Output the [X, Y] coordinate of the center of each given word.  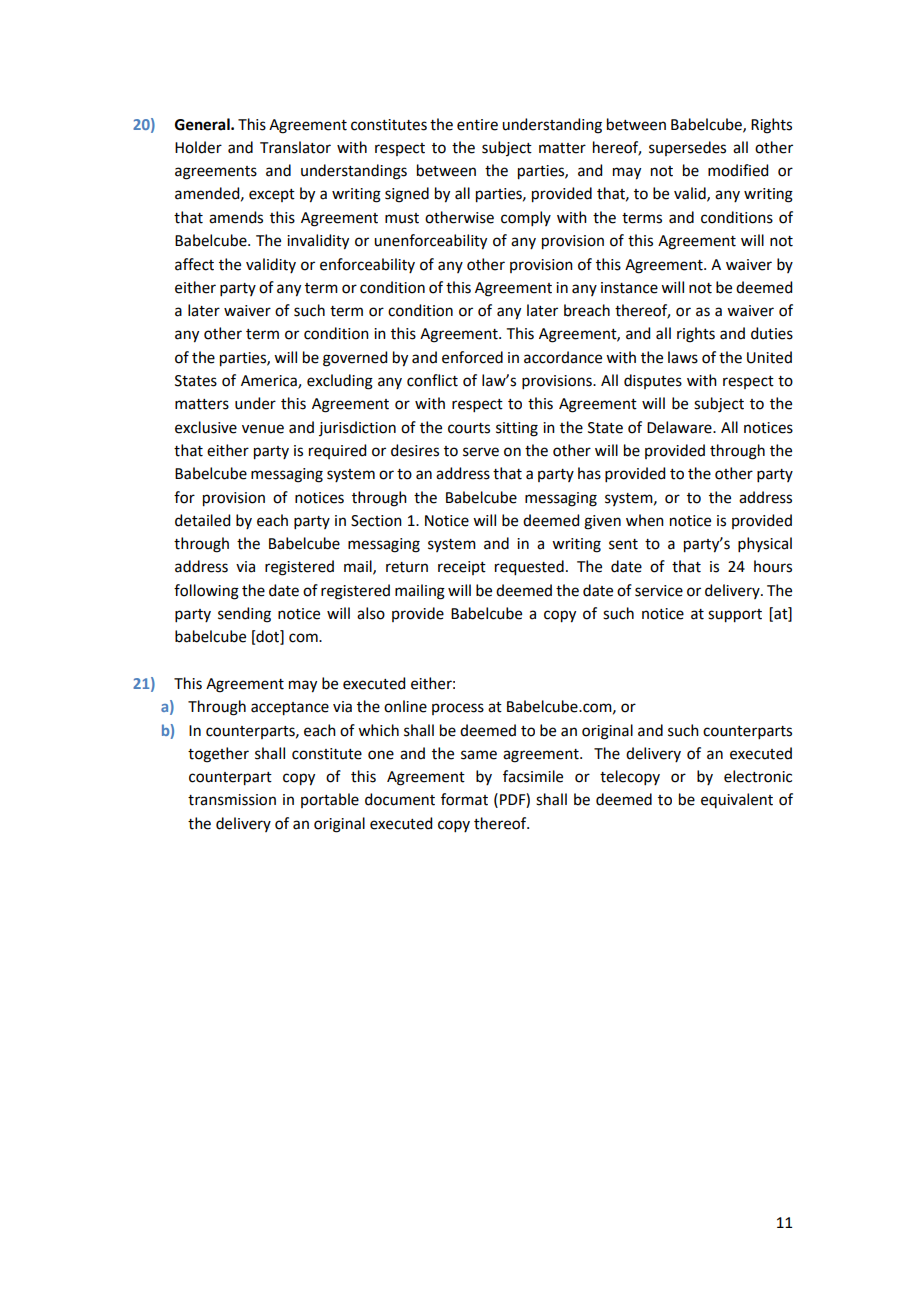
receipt [462, 568]
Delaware [680, 427]
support [735, 616]
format [464, 799]
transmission [232, 800]
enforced [472, 357]
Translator [295, 147]
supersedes [687, 148]
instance [629, 288]
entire [477, 125]
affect [194, 264]
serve [481, 452]
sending [244, 615]
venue [263, 429]
